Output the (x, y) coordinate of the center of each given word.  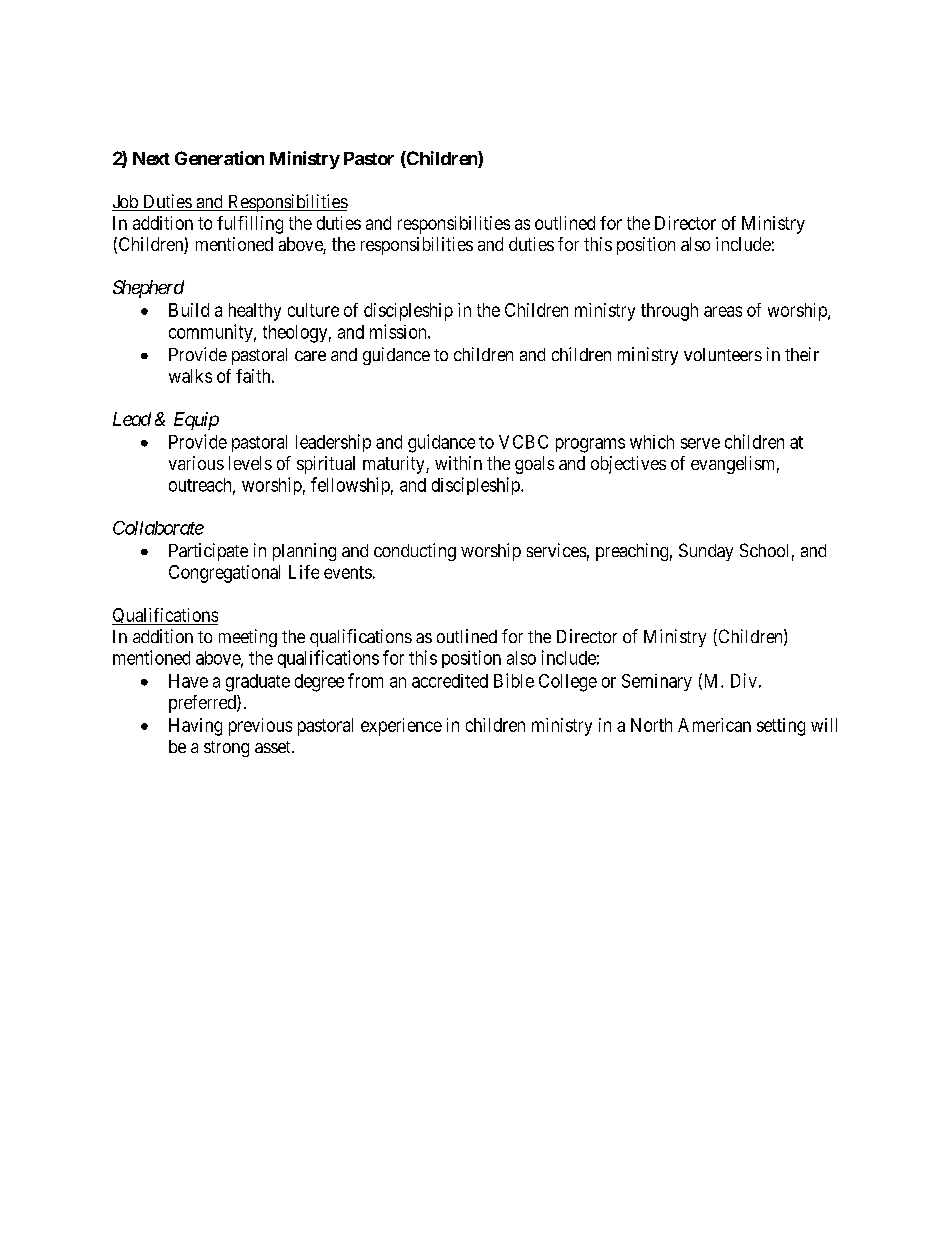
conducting (415, 552)
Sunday (706, 552)
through (669, 312)
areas (723, 311)
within (458, 463)
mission (399, 331)
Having (195, 727)
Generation (219, 158)
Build (189, 310)
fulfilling (250, 225)
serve (700, 443)
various (196, 463)
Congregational (224, 574)
